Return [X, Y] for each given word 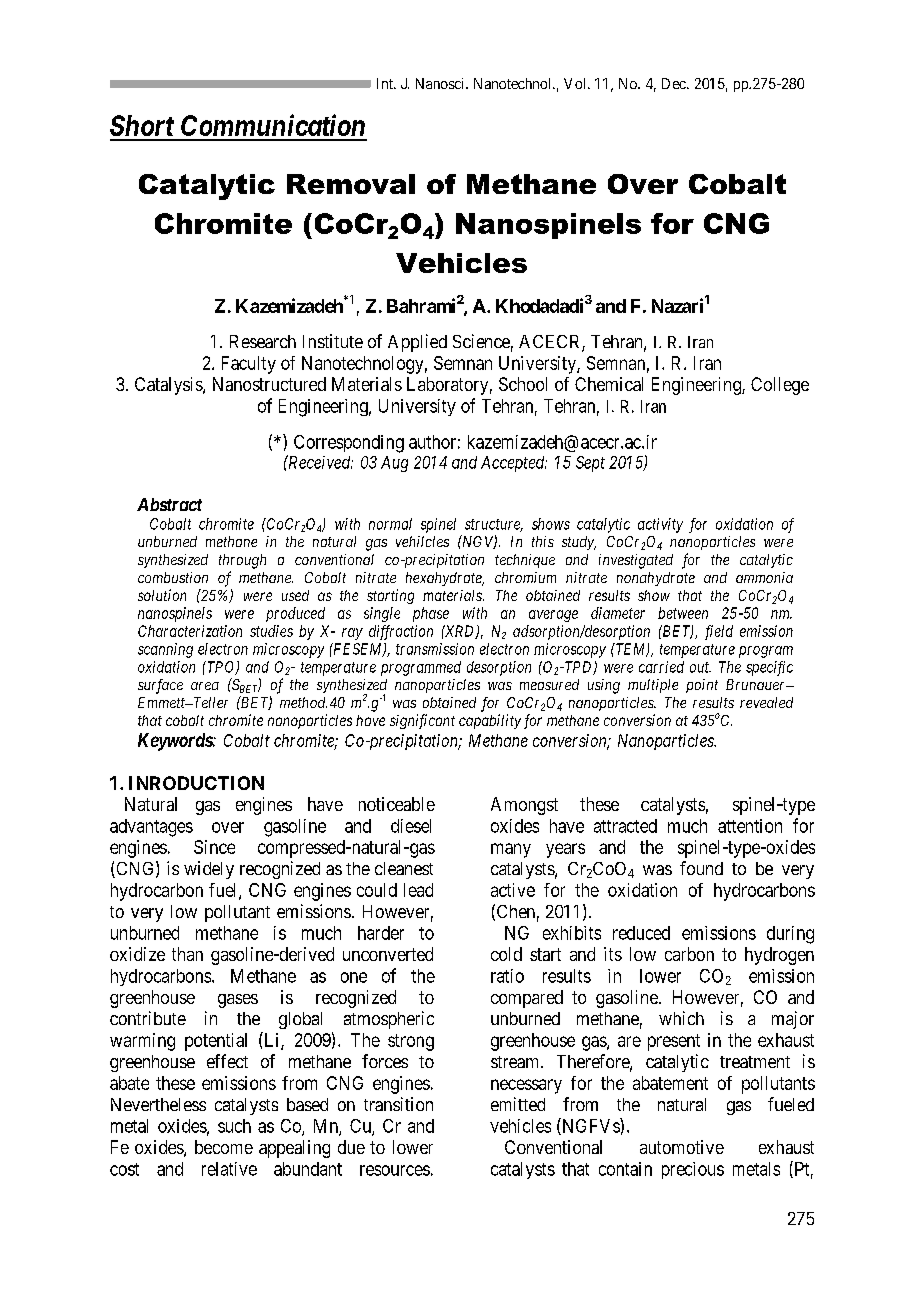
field [719, 632]
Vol [576, 83]
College [780, 386]
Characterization [190, 631]
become [224, 1147]
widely [209, 870]
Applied [417, 343]
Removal [351, 184]
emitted [518, 1104]
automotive [682, 1147]
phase [431, 614]
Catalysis [169, 386]
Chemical [609, 384]
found [701, 868]
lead [418, 890]
